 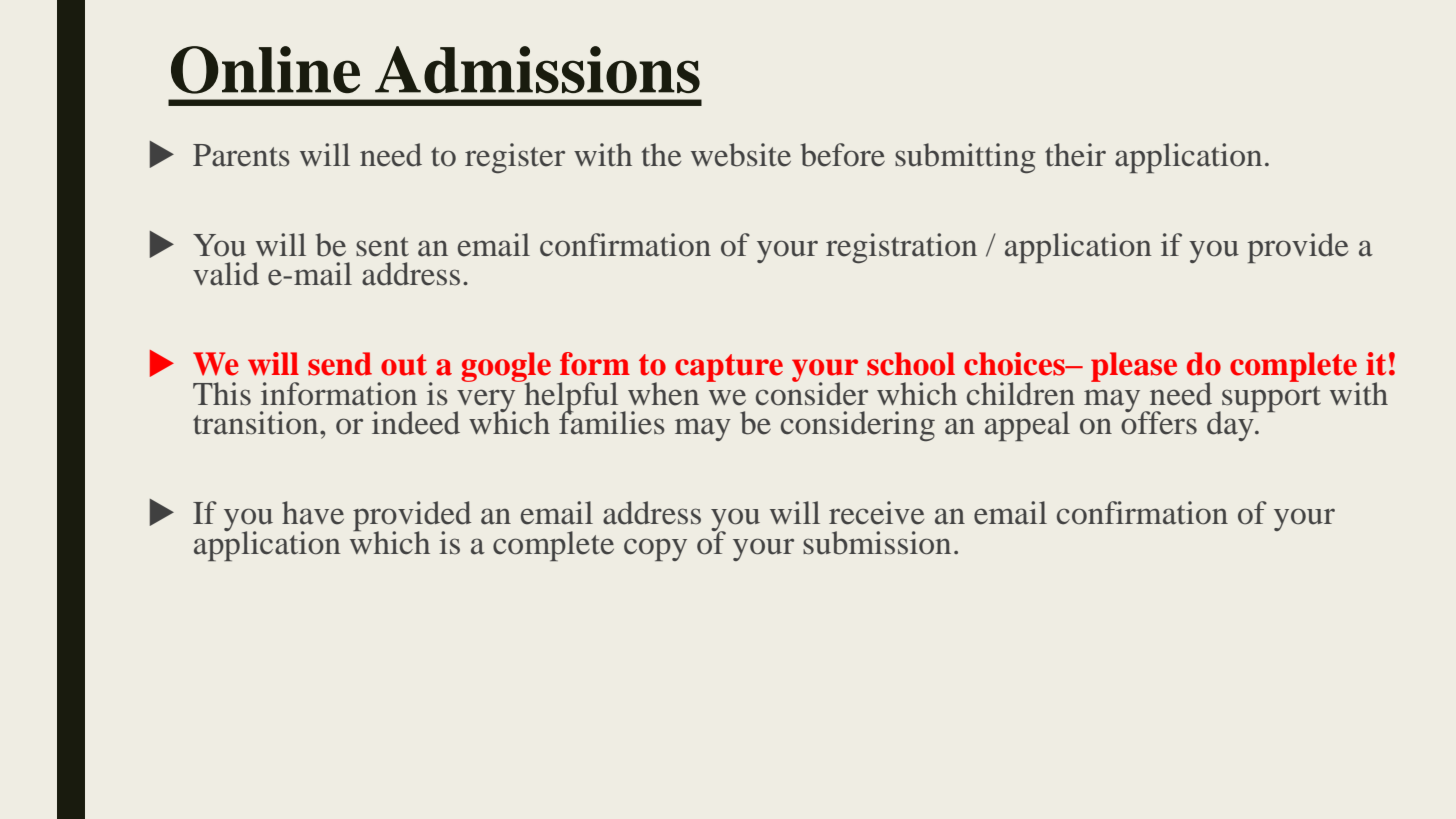 What do you see at coordinates (537, 69) in the image?
I see `Admissions` at bounding box center [537, 69].
